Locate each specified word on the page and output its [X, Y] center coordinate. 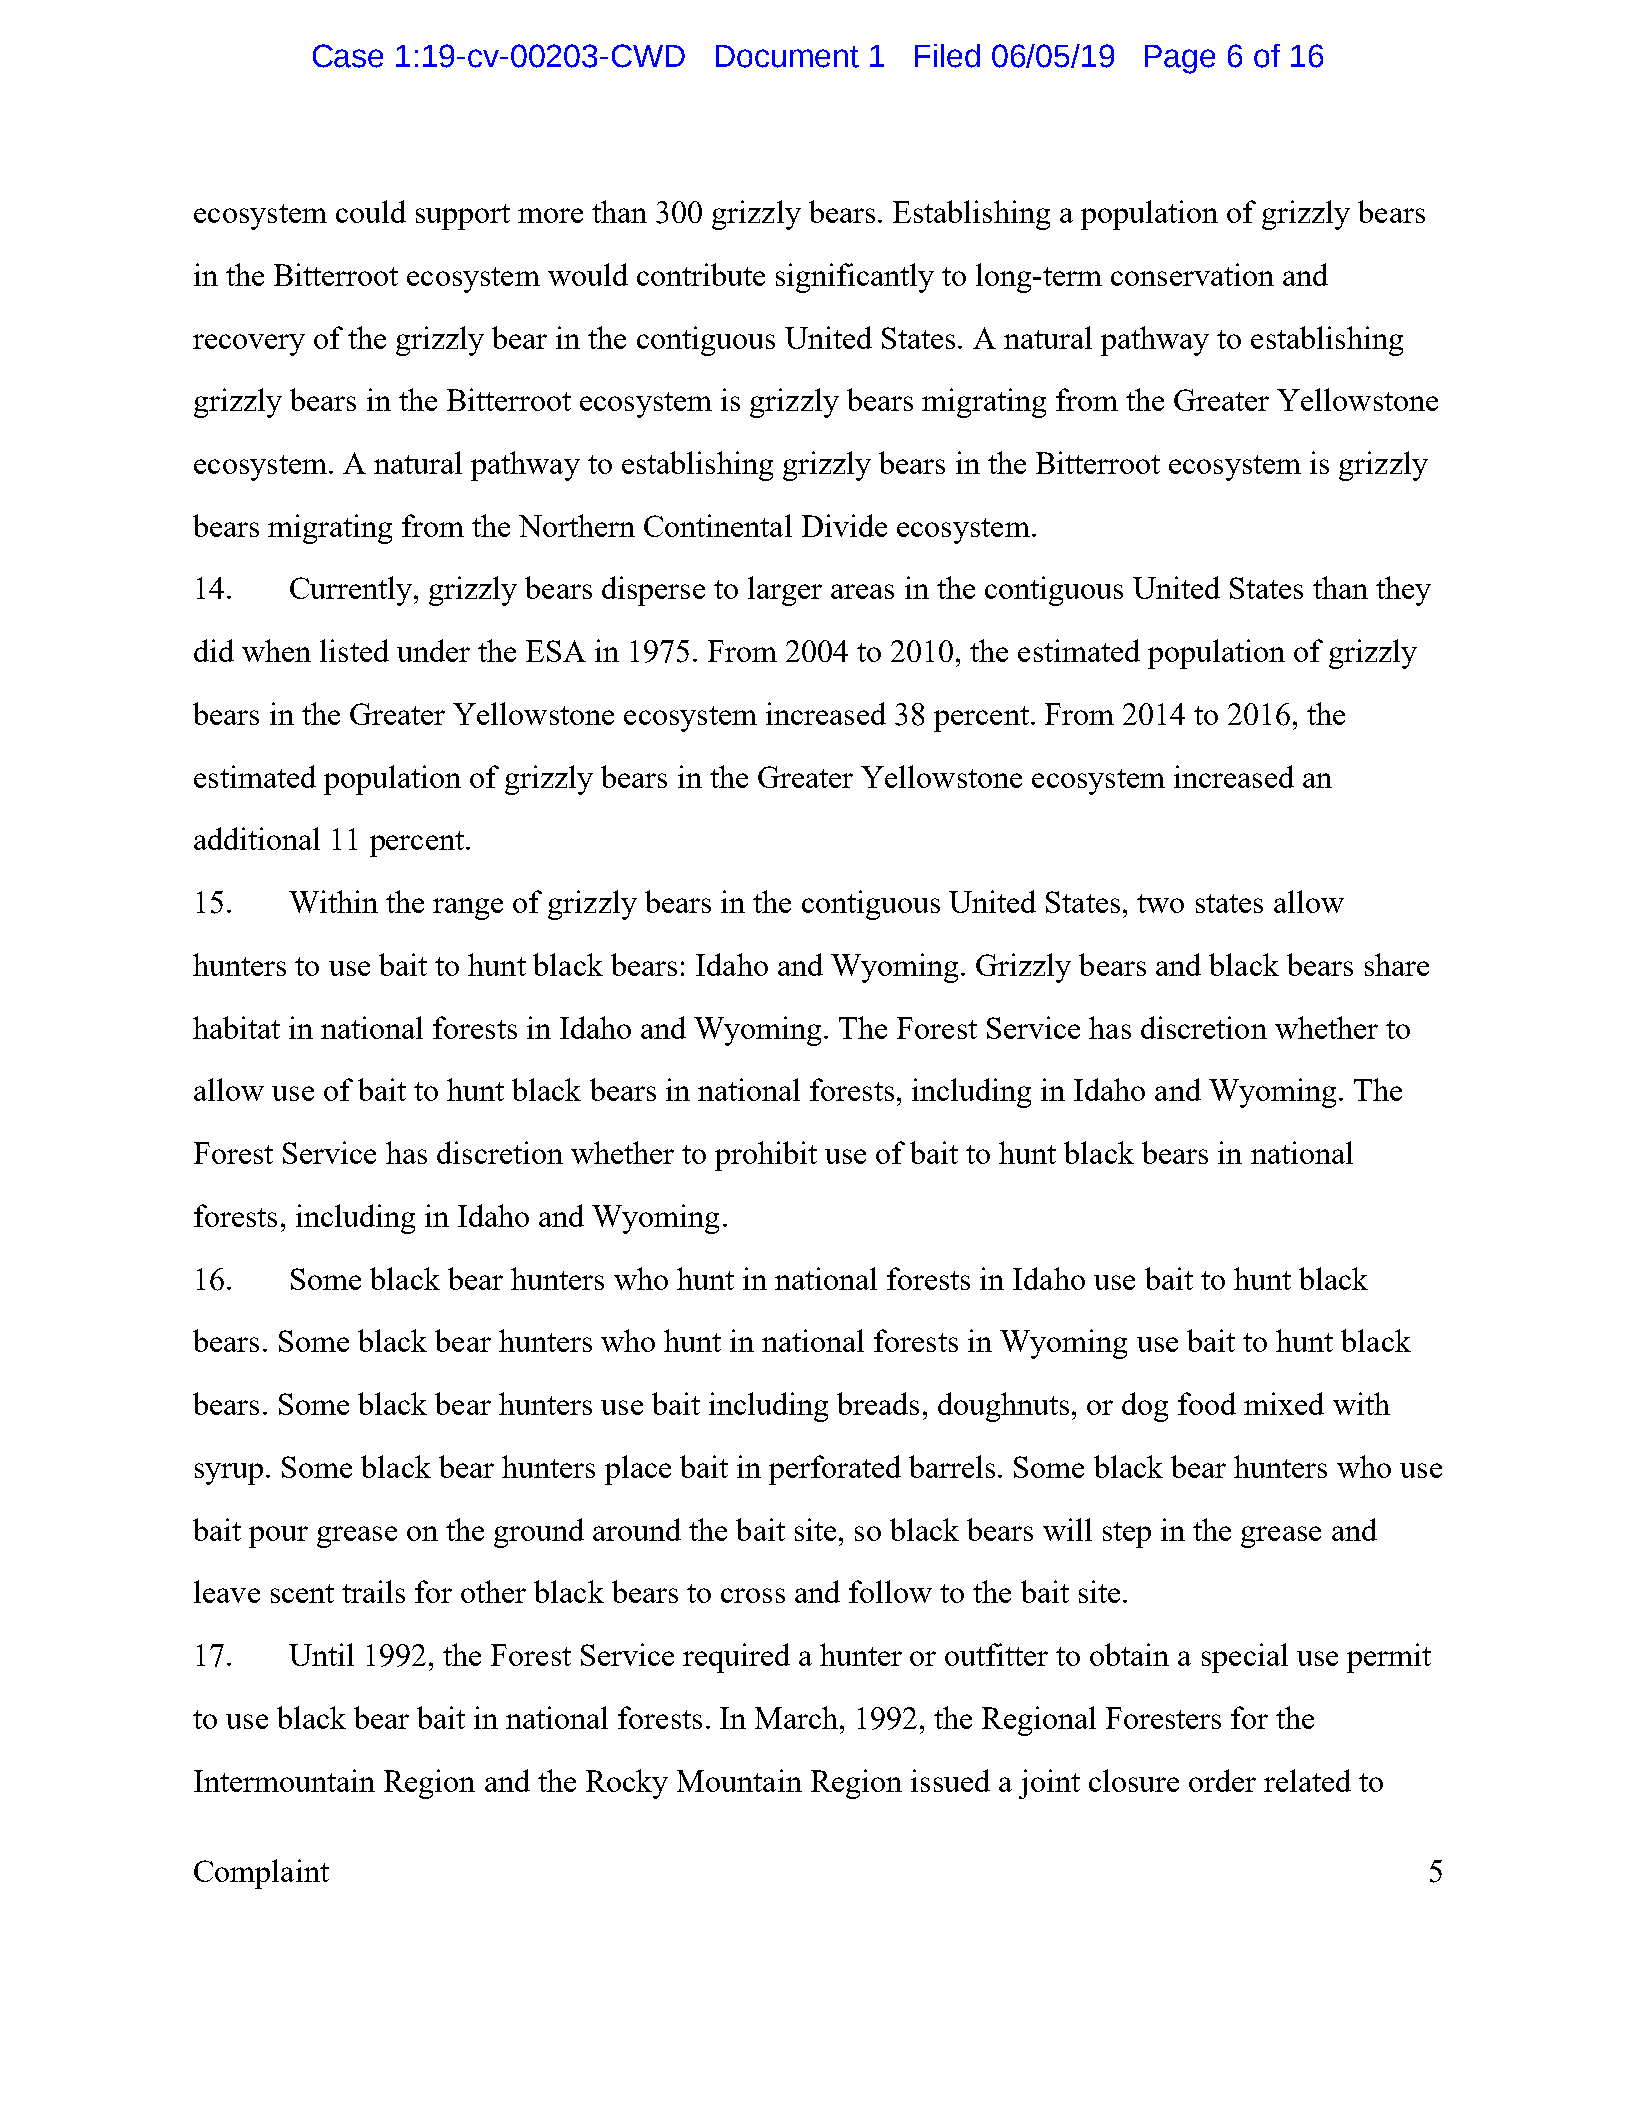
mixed [1284, 1403]
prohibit [766, 1156]
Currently [352, 591]
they [1403, 591]
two [1160, 903]
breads [878, 1403]
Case [348, 56]
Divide [844, 525]
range [468, 909]
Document [787, 56]
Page [1180, 59]
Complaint [261, 1874]
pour [278, 1537]
